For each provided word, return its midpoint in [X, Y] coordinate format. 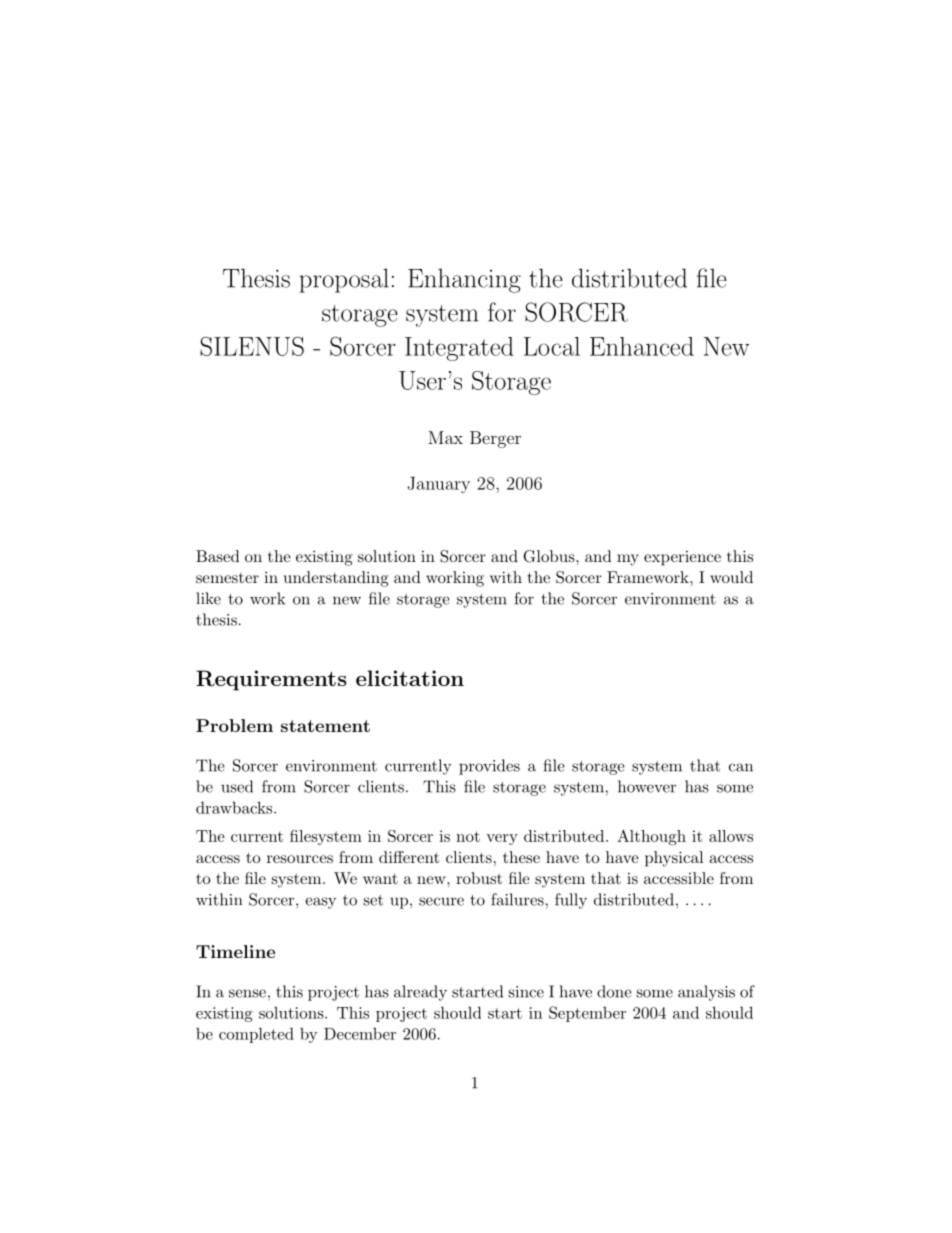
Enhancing [464, 280]
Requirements [271, 680]
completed [256, 1035]
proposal [344, 280]
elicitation [410, 678]
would [731, 577]
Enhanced [642, 346]
